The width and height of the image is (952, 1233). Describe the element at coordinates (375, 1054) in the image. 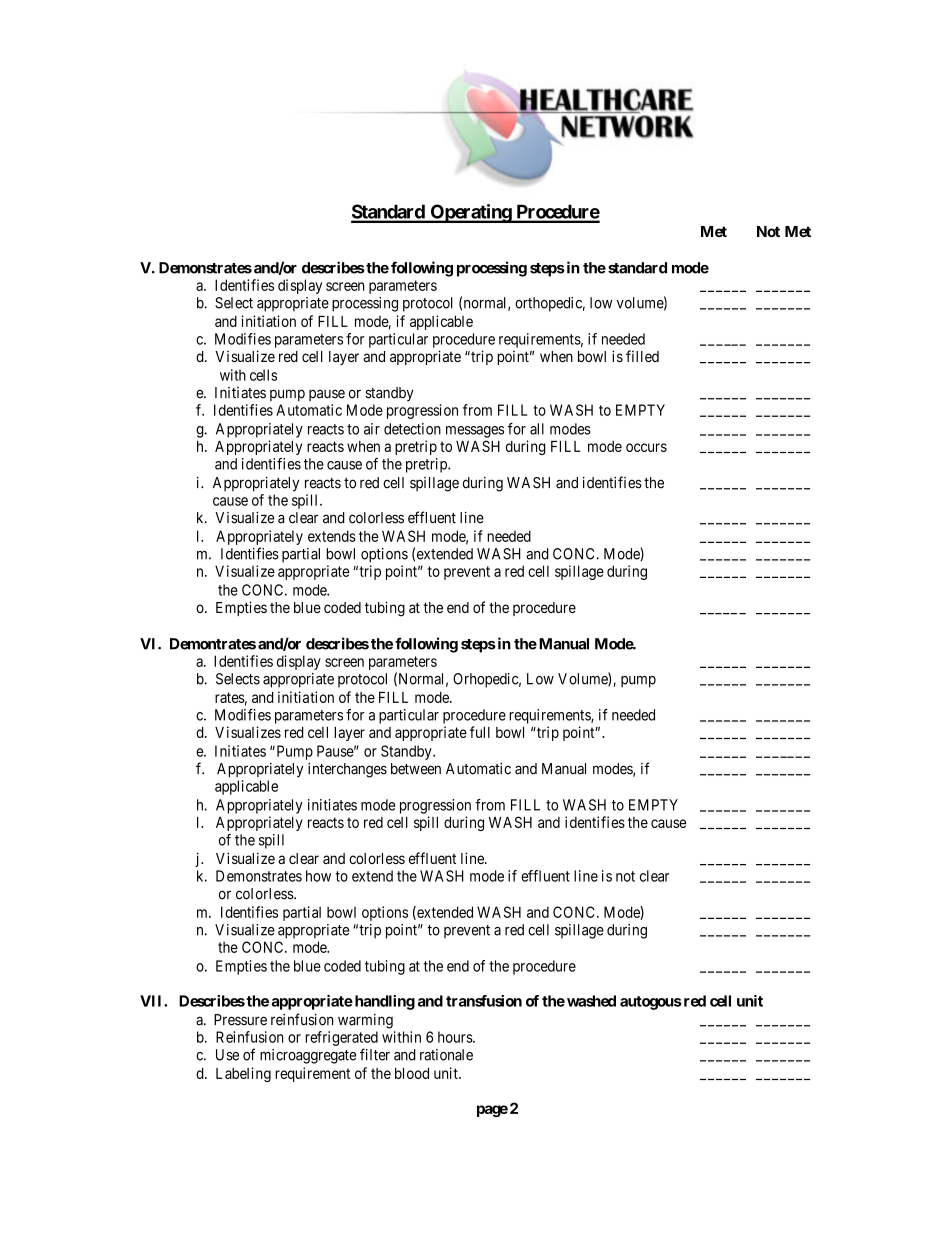

I see `filter` at that location.
